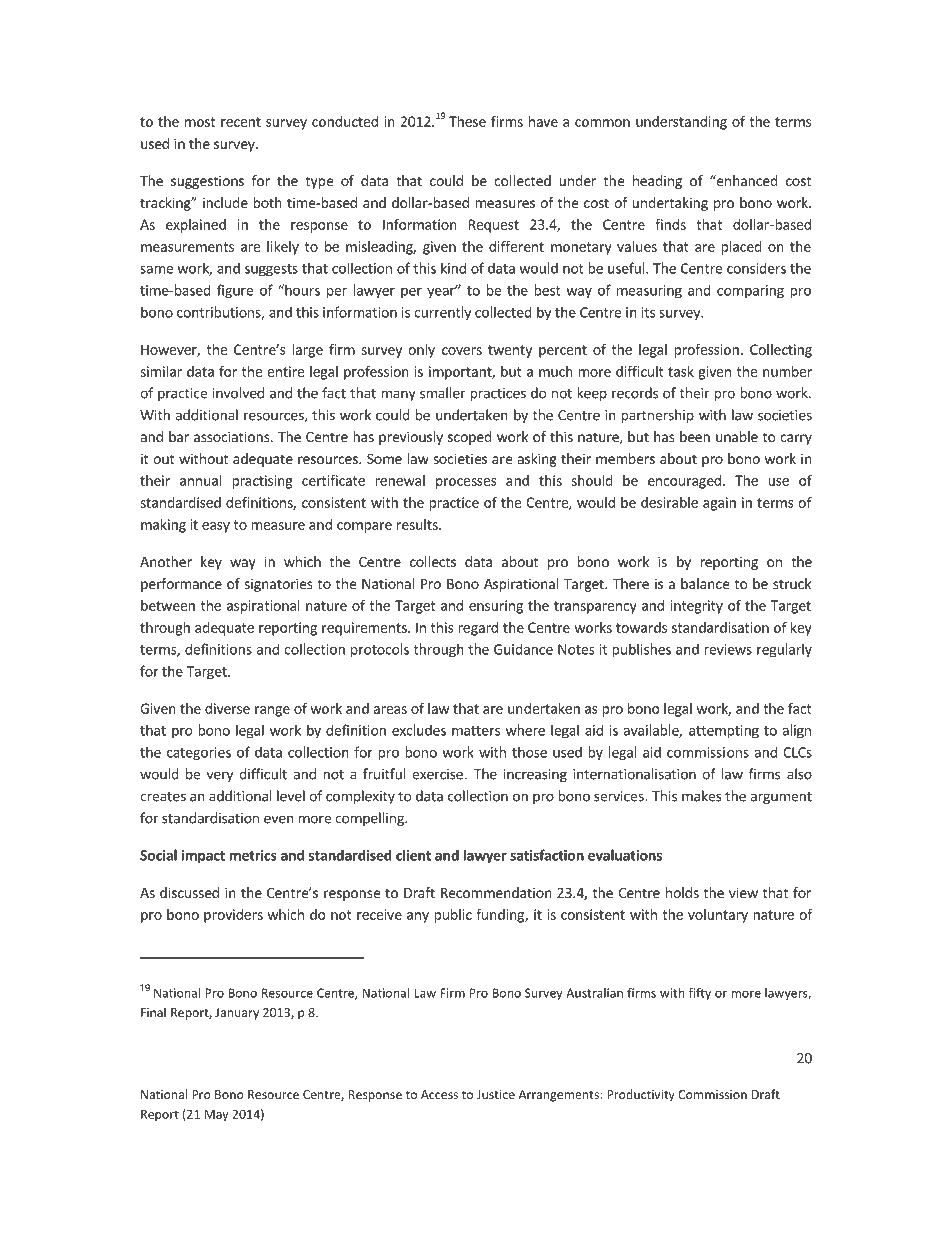 This screenshot has width=952, height=1233. I want to click on associations, so click(233, 436).
